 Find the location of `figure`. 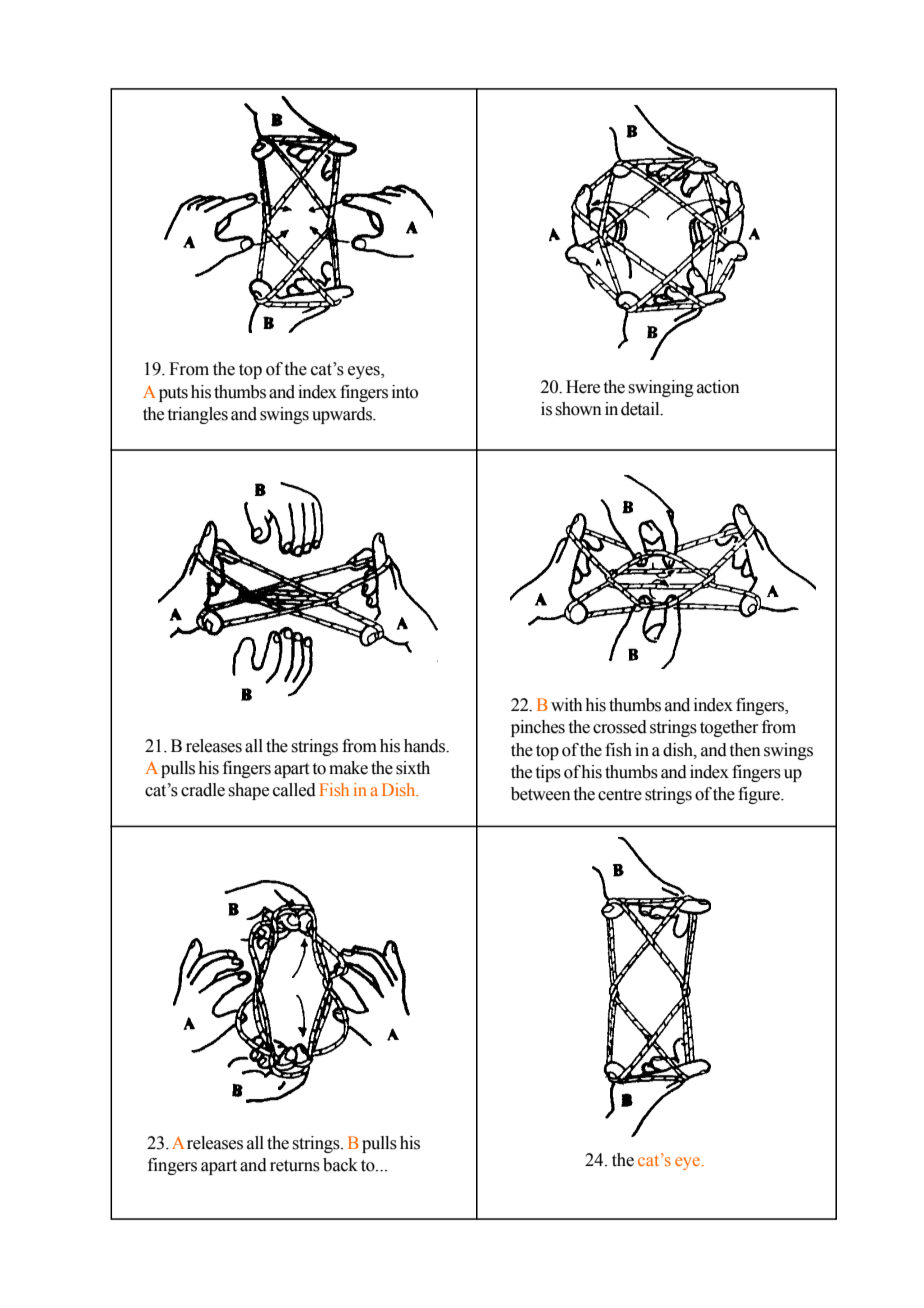

figure is located at coordinates (760, 795).
